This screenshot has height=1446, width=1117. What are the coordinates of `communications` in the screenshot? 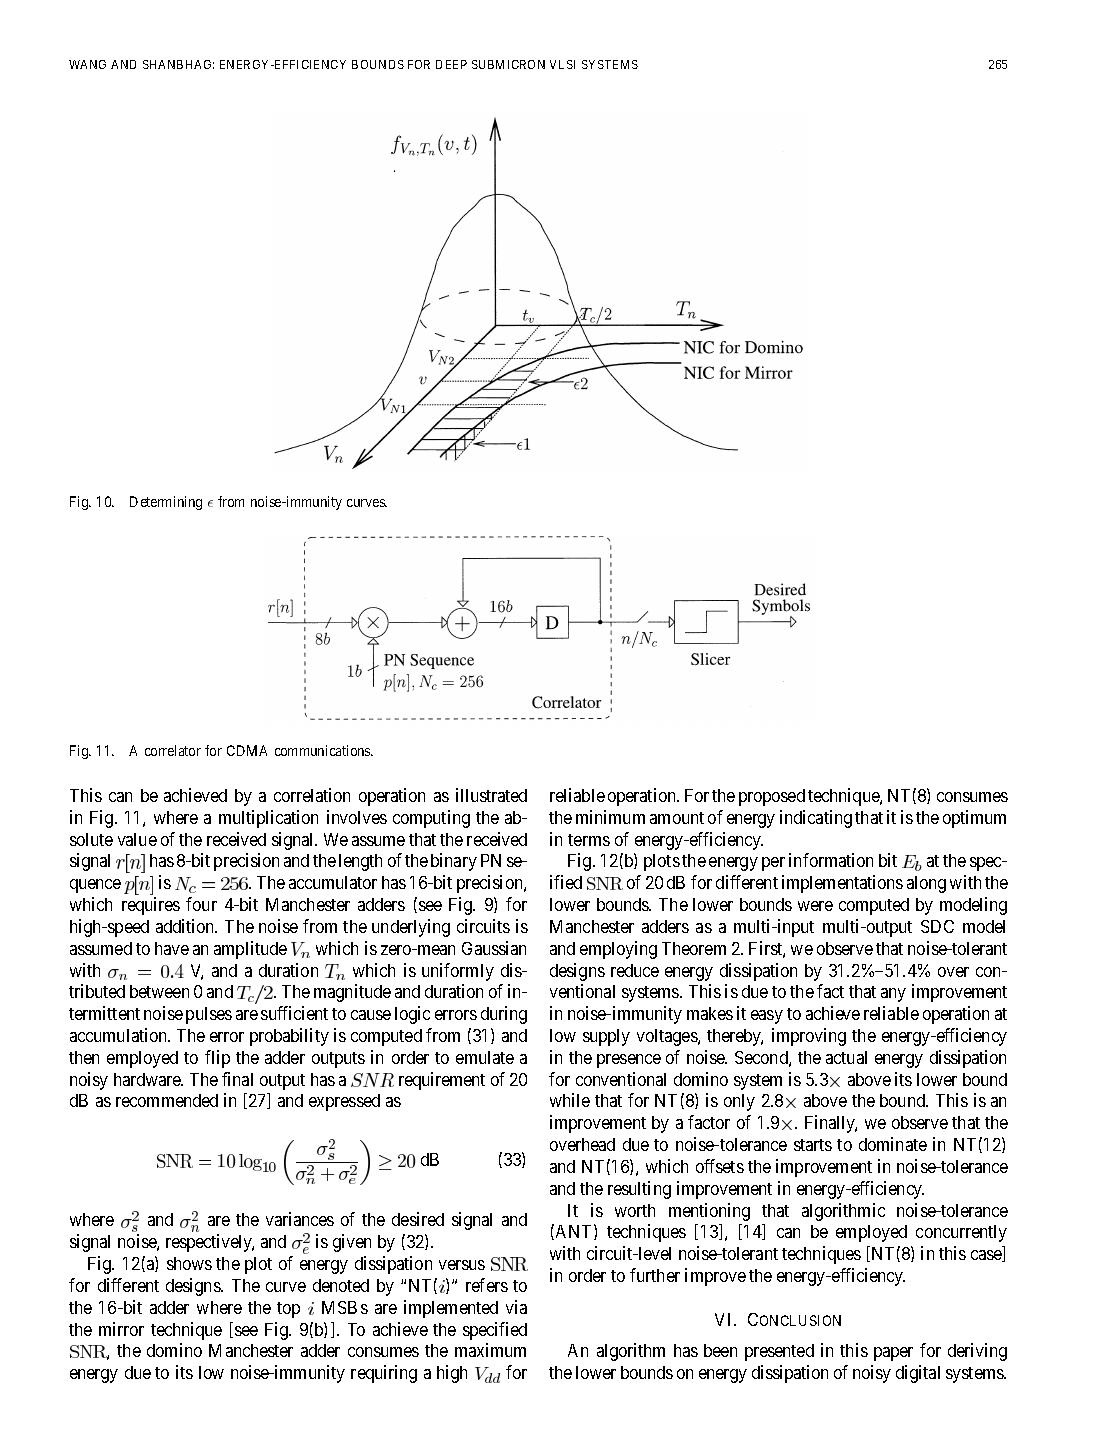 It's located at (323, 750).
